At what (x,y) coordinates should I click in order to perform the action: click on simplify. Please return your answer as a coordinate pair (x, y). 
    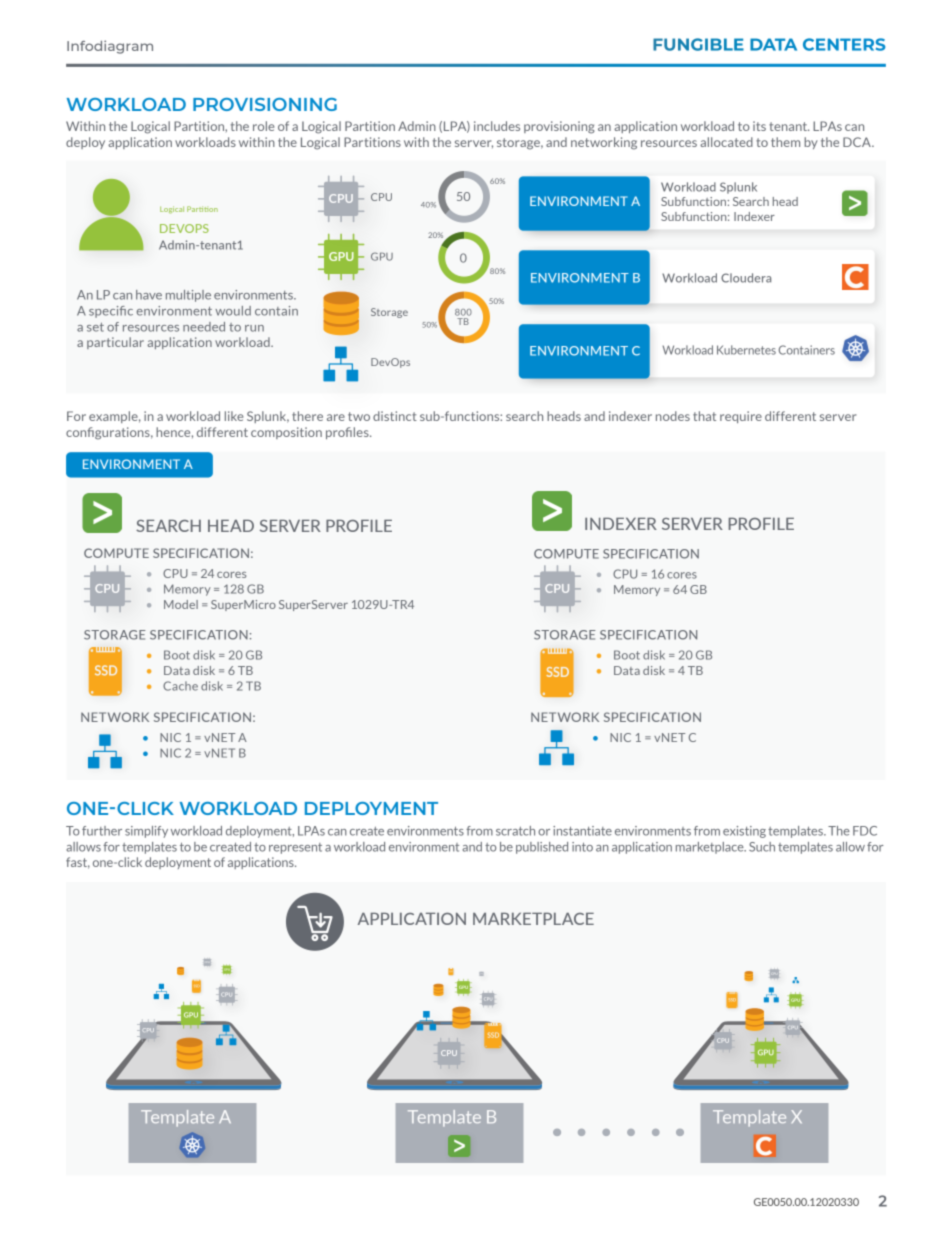
    Looking at the image, I should click on (146, 832).
